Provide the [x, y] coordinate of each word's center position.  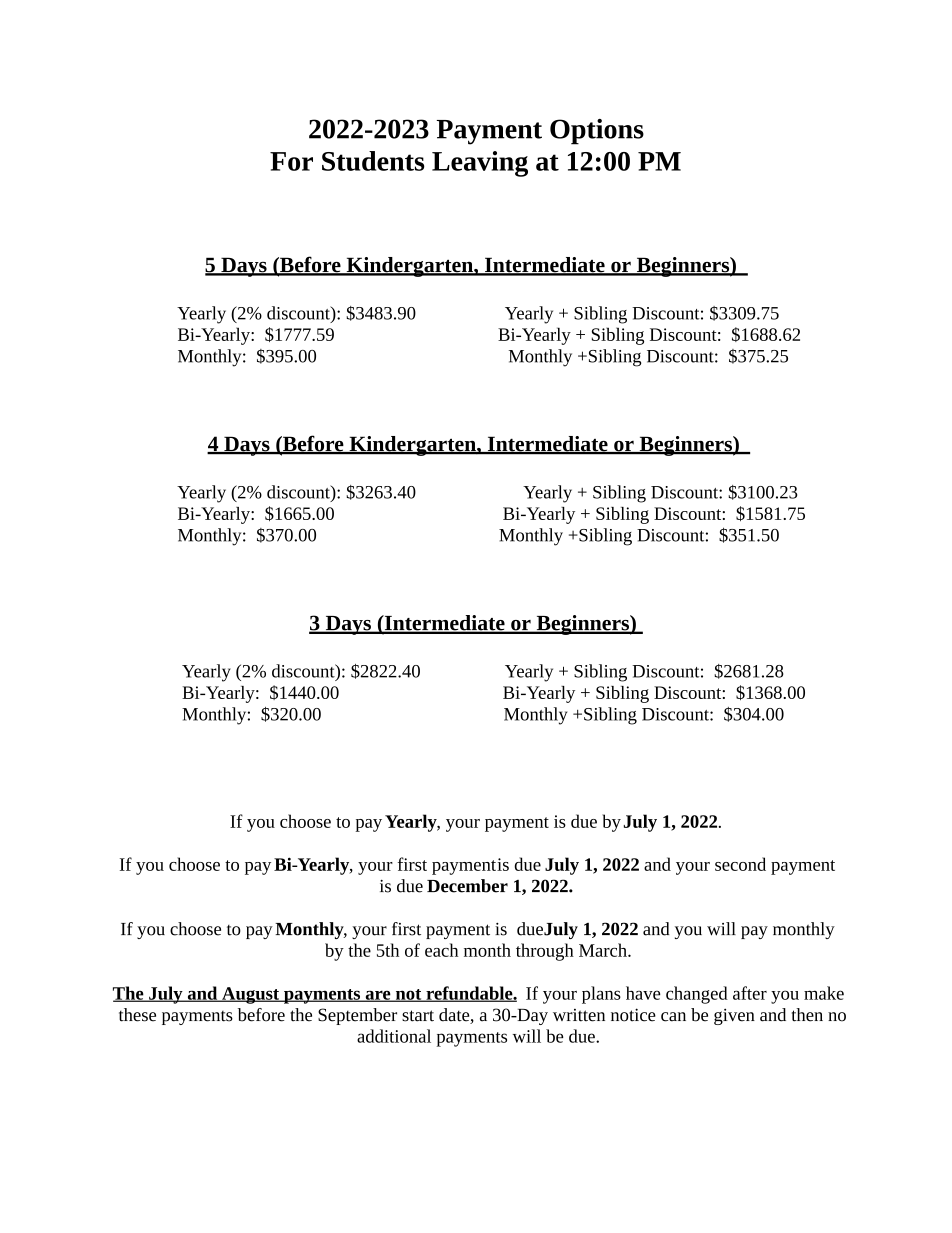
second [740, 864]
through [545, 952]
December [467, 886]
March [604, 950]
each [441, 950]
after [750, 993]
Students [373, 161]
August [250, 995]
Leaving [480, 164]
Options [597, 132]
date [455, 1016]
